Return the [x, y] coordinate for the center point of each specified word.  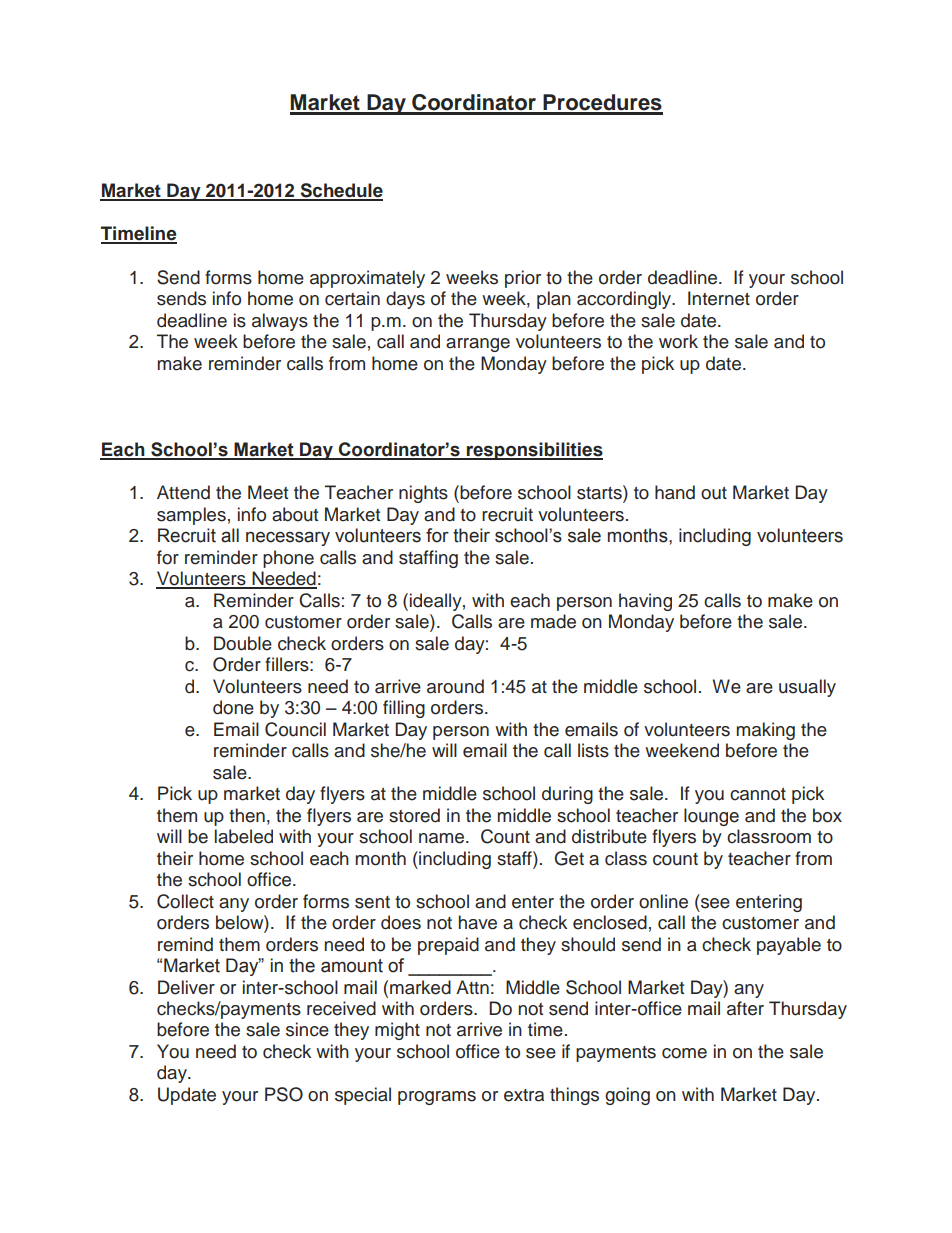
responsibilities [534, 451]
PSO [284, 1094]
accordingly [625, 300]
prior [523, 279]
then [247, 815]
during [567, 795]
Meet [268, 492]
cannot [758, 794]
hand [675, 492]
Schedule [340, 191]
